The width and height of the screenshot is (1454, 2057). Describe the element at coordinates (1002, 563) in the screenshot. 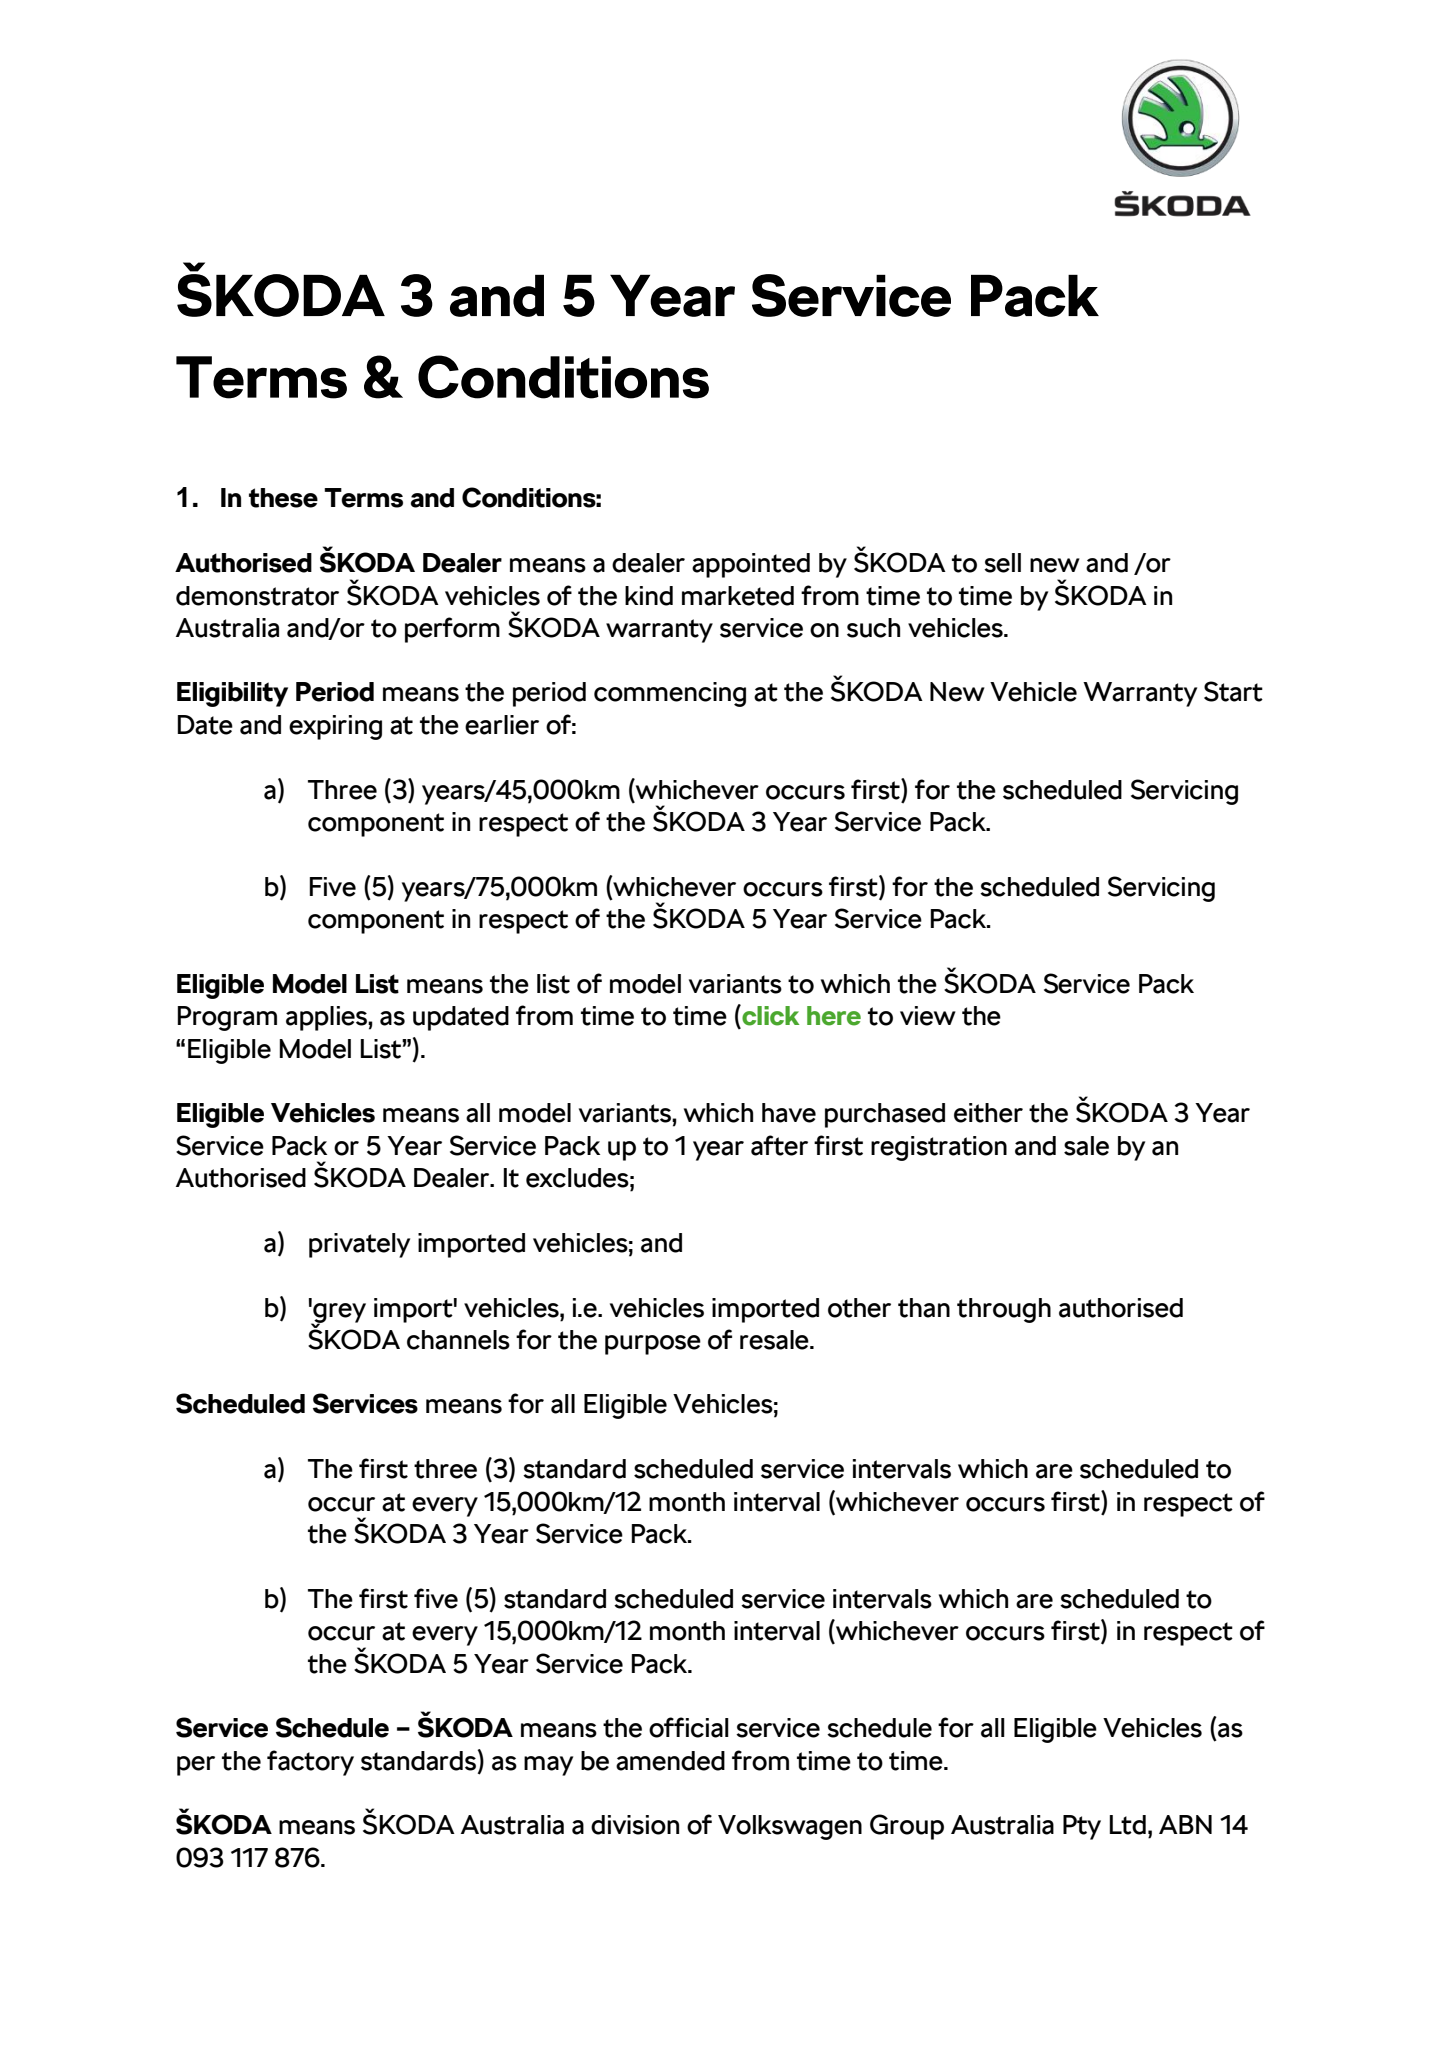

I see `sell` at that location.
